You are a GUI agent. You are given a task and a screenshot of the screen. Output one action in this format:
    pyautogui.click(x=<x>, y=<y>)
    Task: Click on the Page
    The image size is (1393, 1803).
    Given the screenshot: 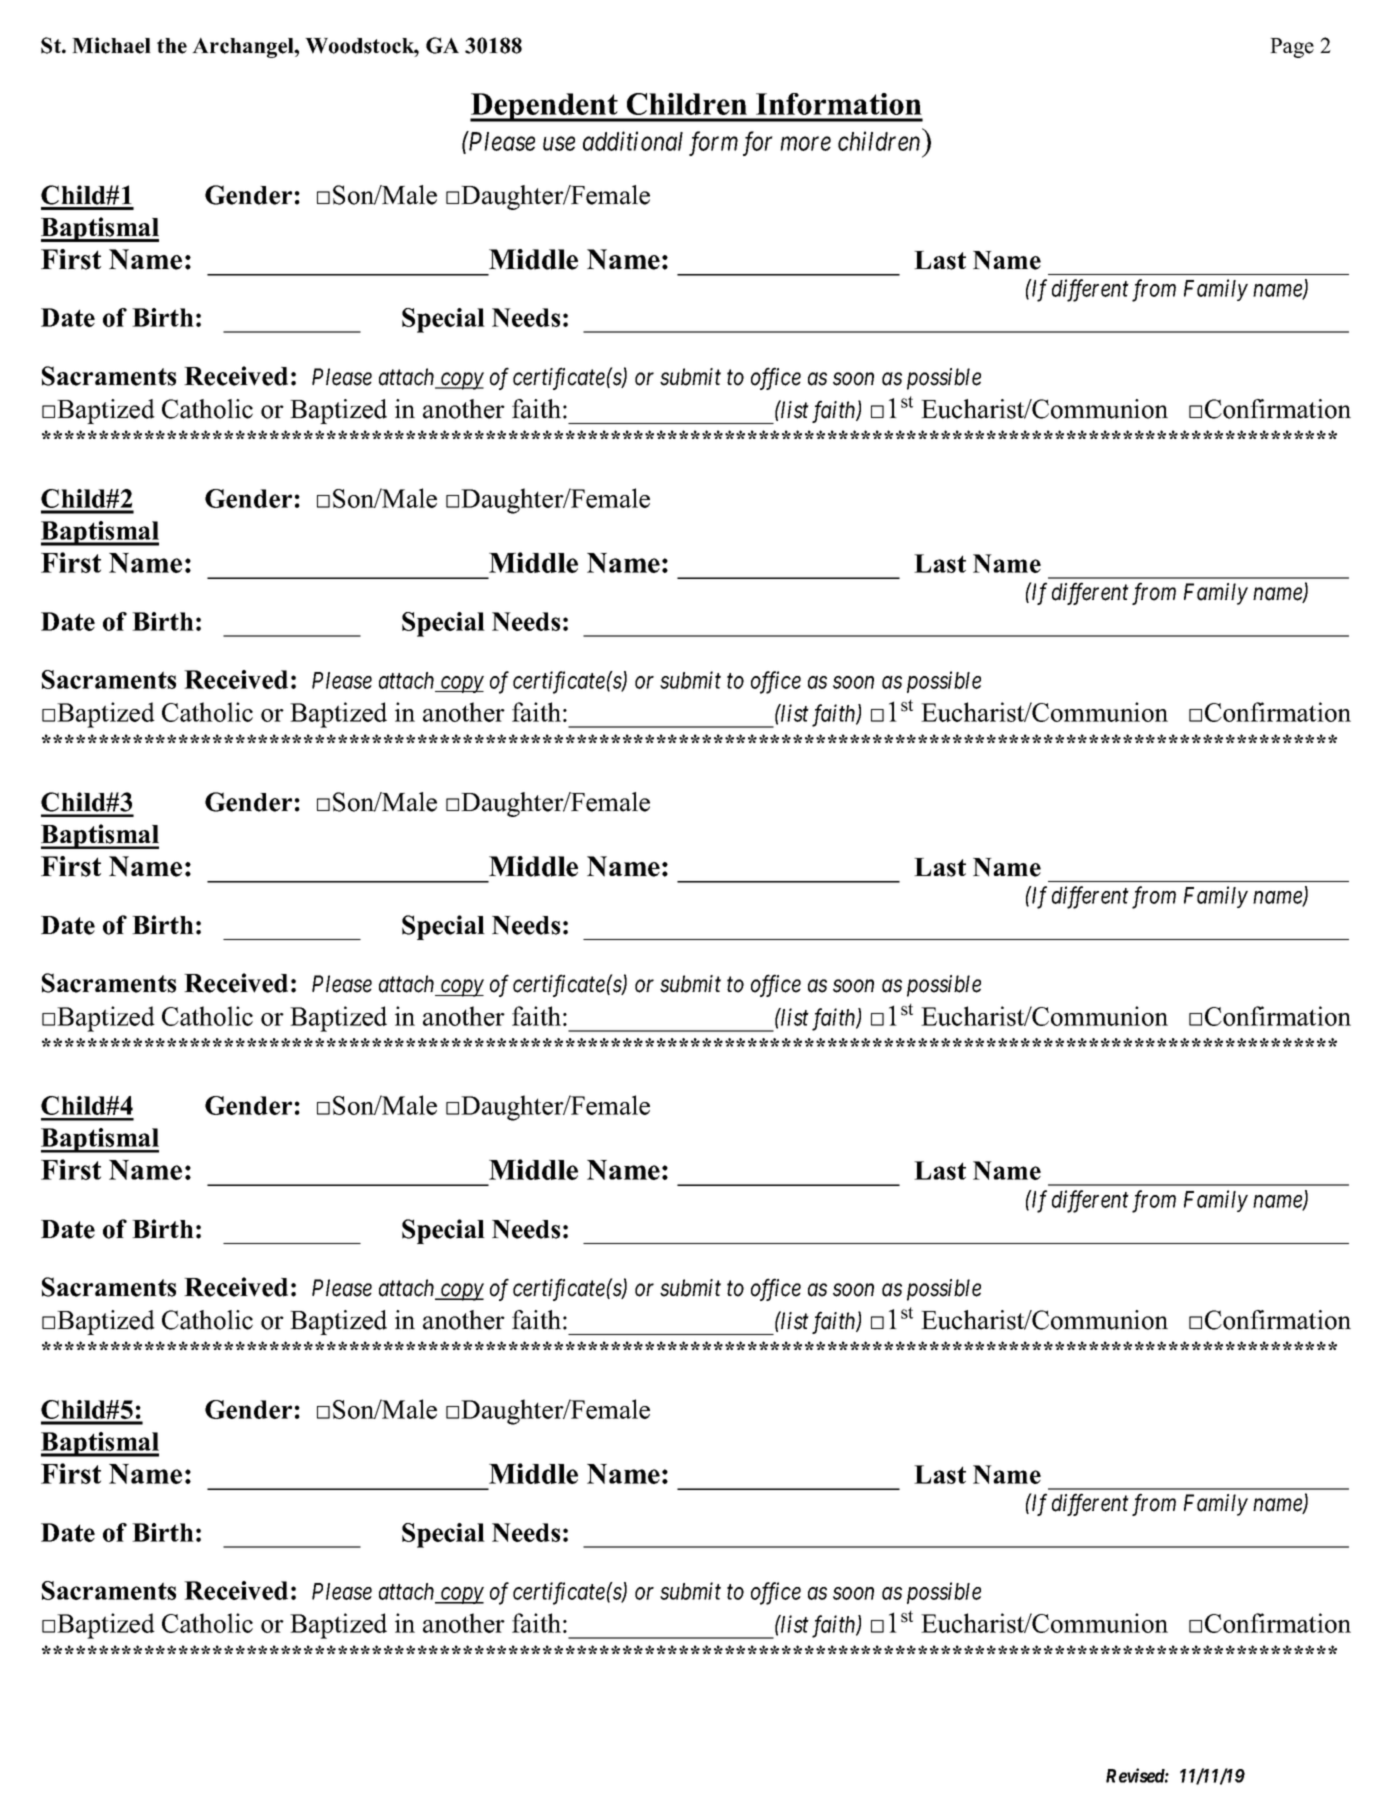 What is the action you would take?
    pyautogui.click(x=1292, y=48)
